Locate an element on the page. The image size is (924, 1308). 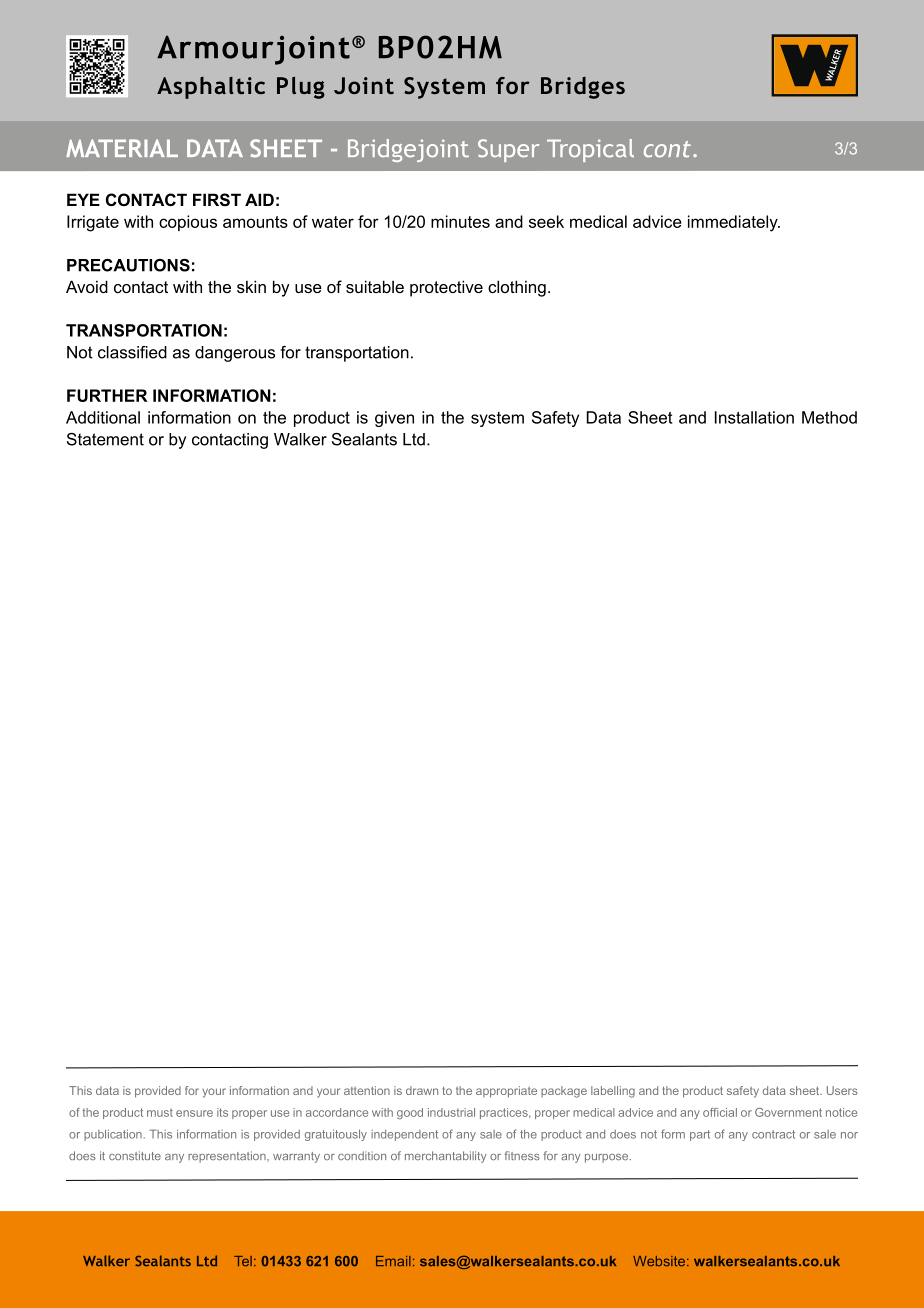
drawn is located at coordinates (422, 1090).
